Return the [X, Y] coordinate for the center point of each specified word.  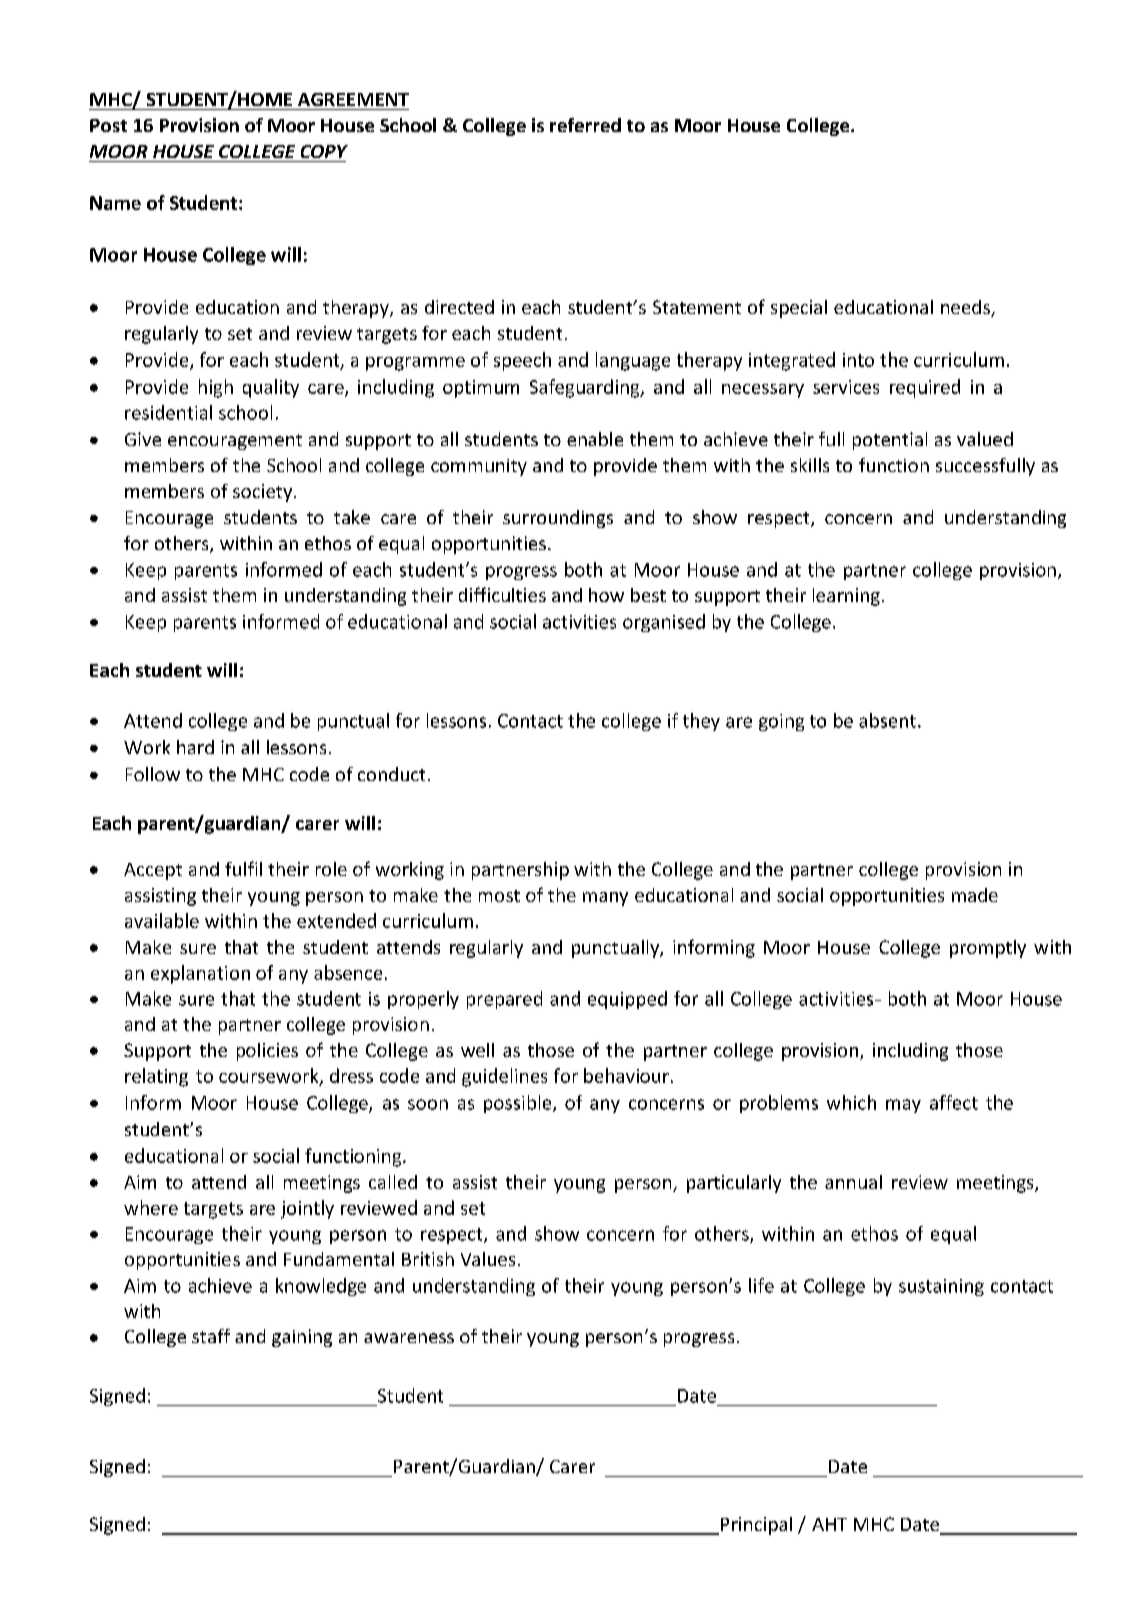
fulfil [243, 868]
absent [887, 720]
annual [853, 1182]
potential [890, 441]
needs [966, 308]
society [264, 493]
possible [519, 1104]
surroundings [558, 519]
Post [108, 125]
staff [211, 1336]
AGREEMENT [353, 99]
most [499, 896]
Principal [756, 1526]
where [151, 1207]
